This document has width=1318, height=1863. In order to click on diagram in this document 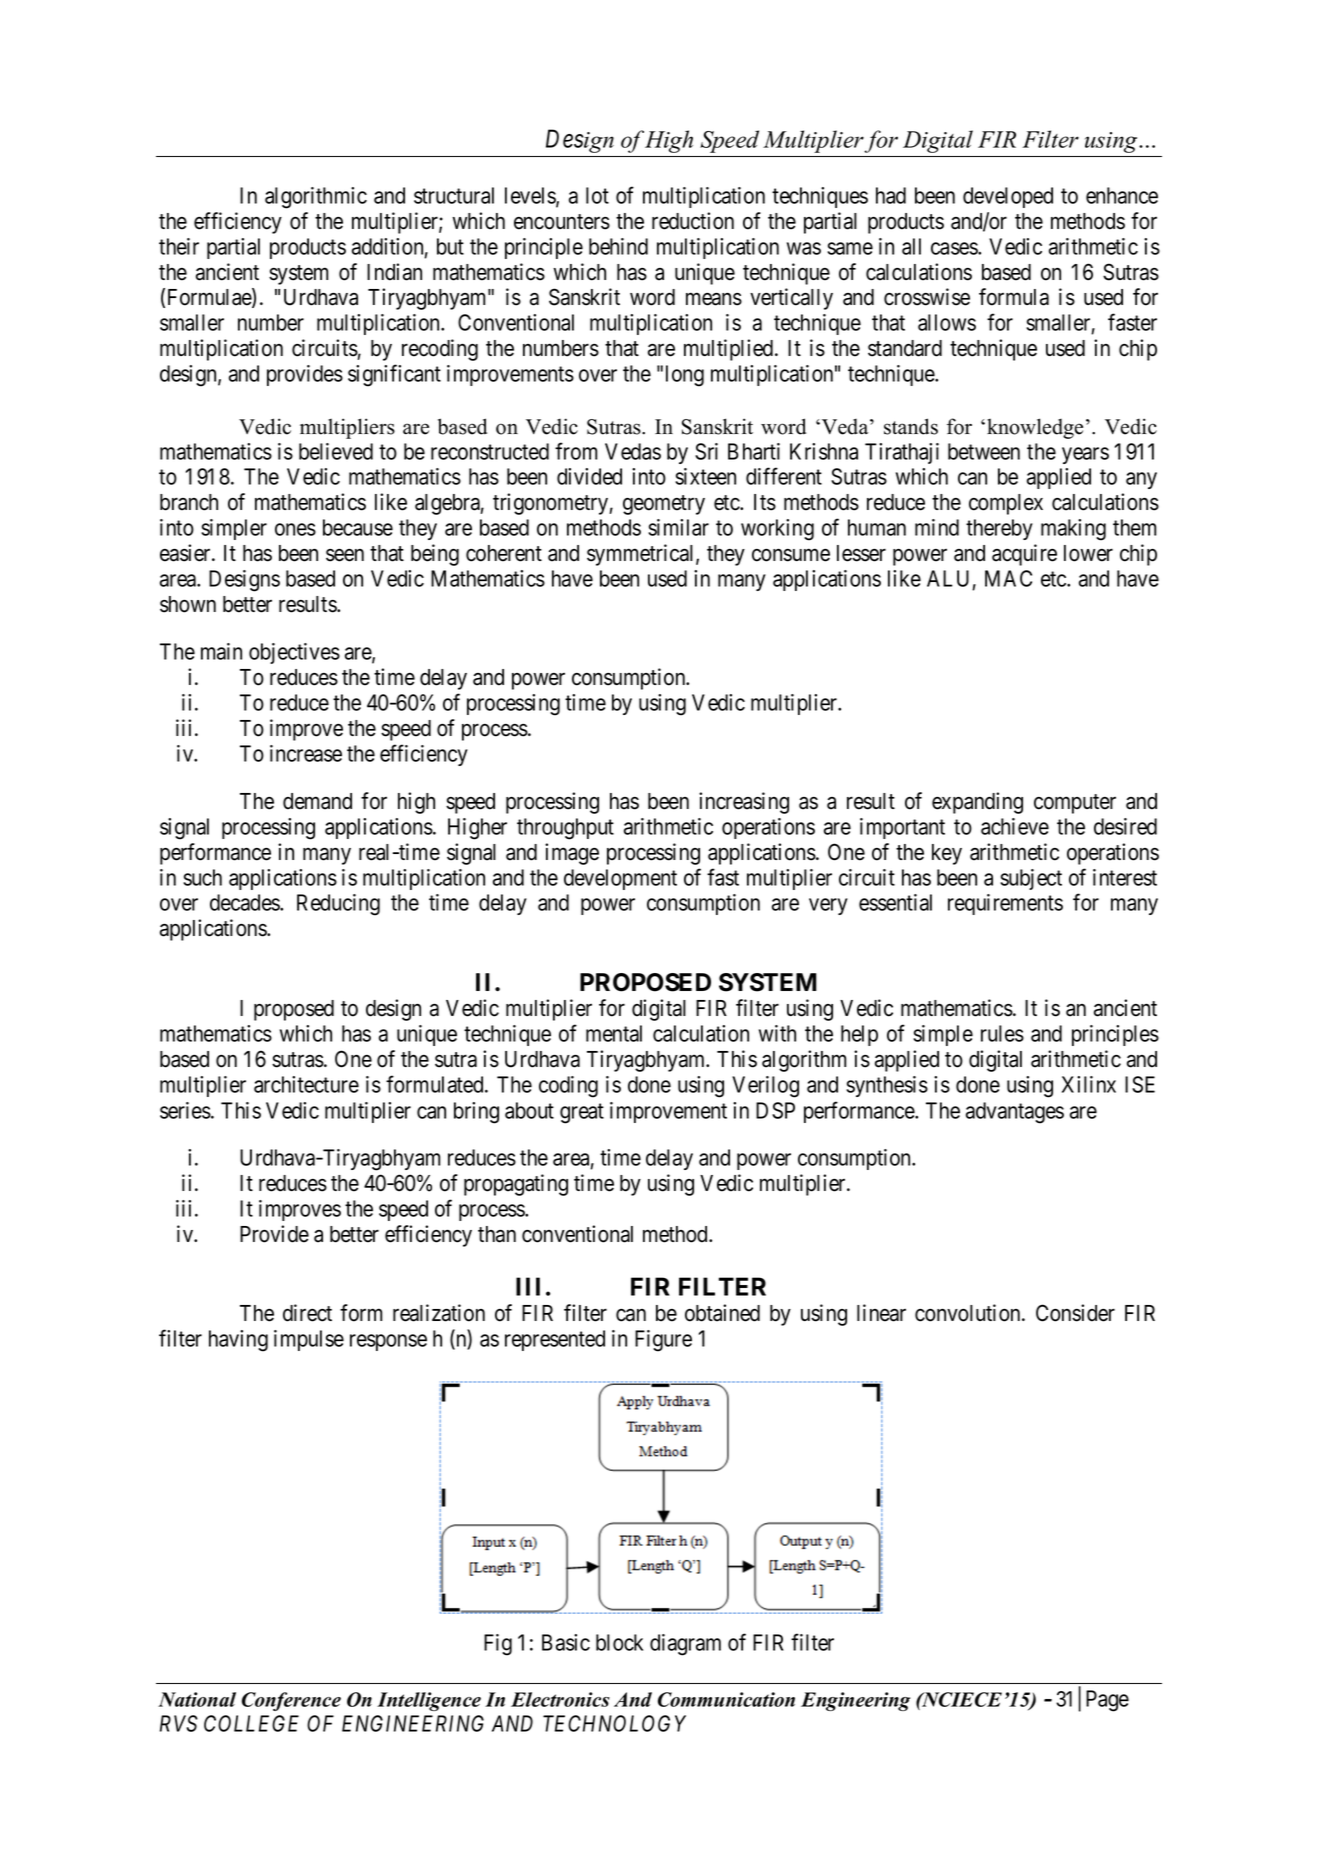, I will do `click(685, 1645)`.
